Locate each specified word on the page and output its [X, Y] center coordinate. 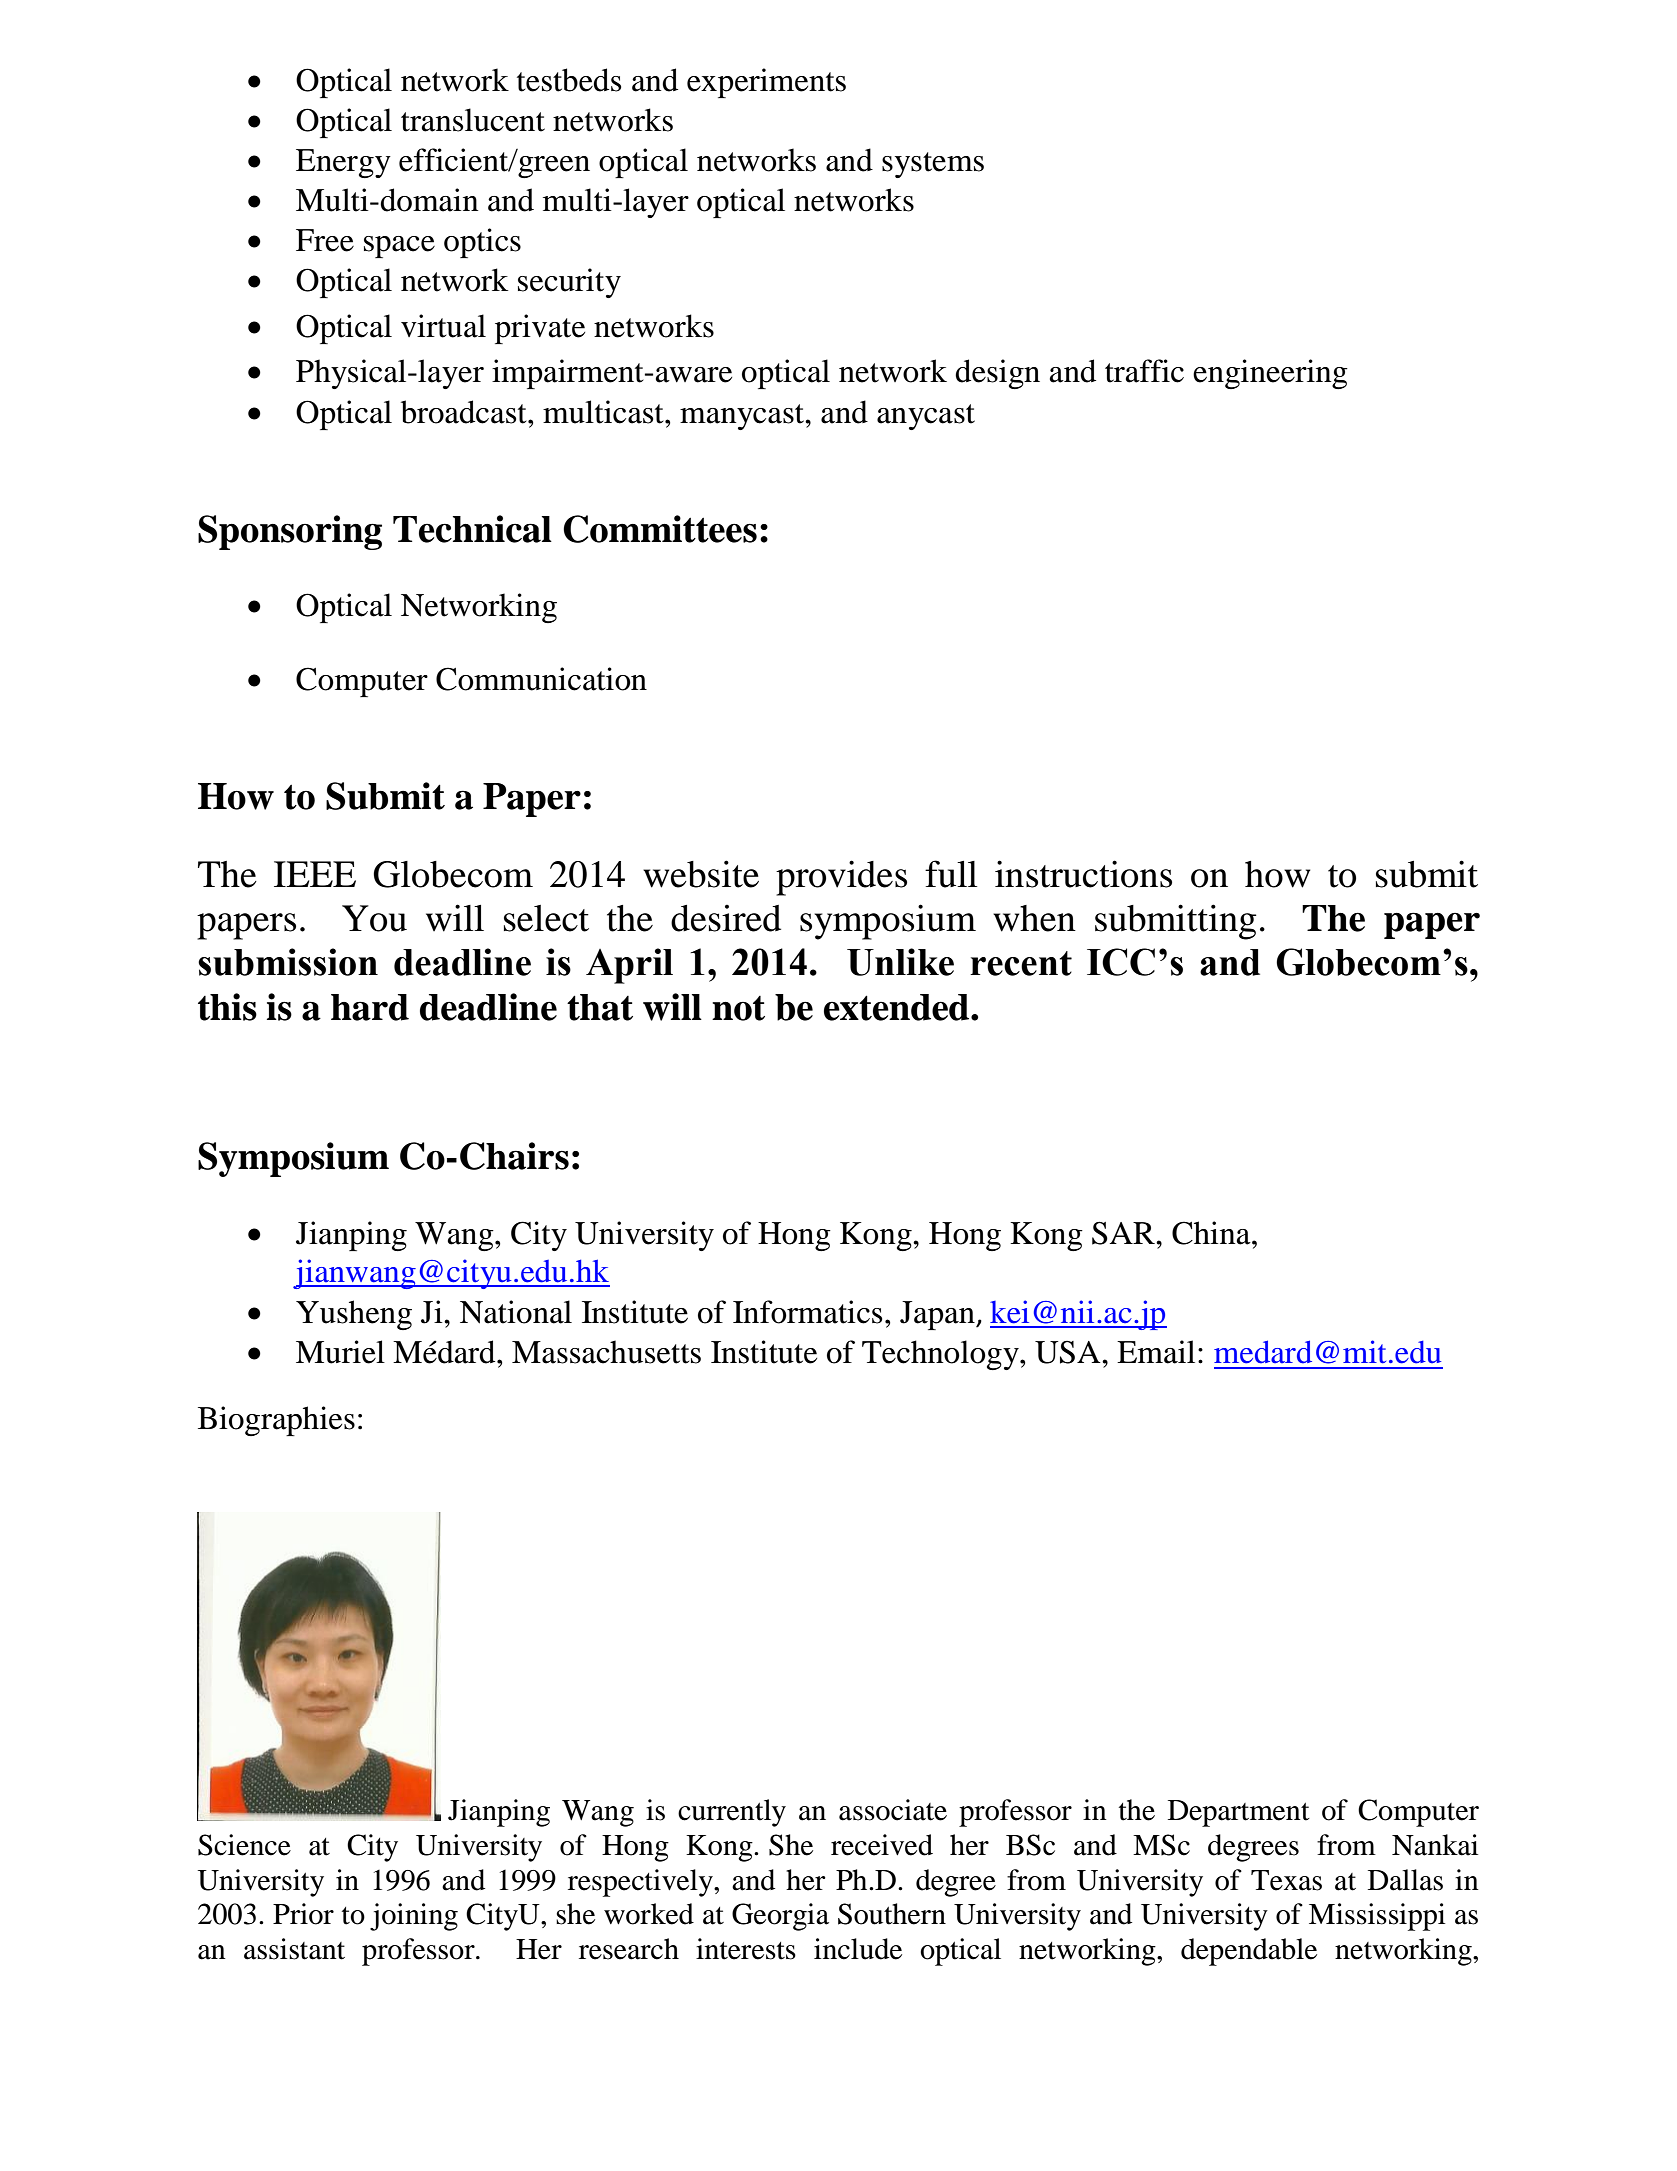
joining [414, 1917]
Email [1156, 1352]
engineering [1270, 374]
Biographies [276, 1421]
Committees [660, 529]
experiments [766, 83]
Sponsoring [290, 532]
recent [1021, 963]
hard [370, 1007]
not [738, 1008]
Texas [1286, 1880]
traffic [1144, 371]
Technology [941, 1355]
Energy [343, 163]
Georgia [780, 1917]
